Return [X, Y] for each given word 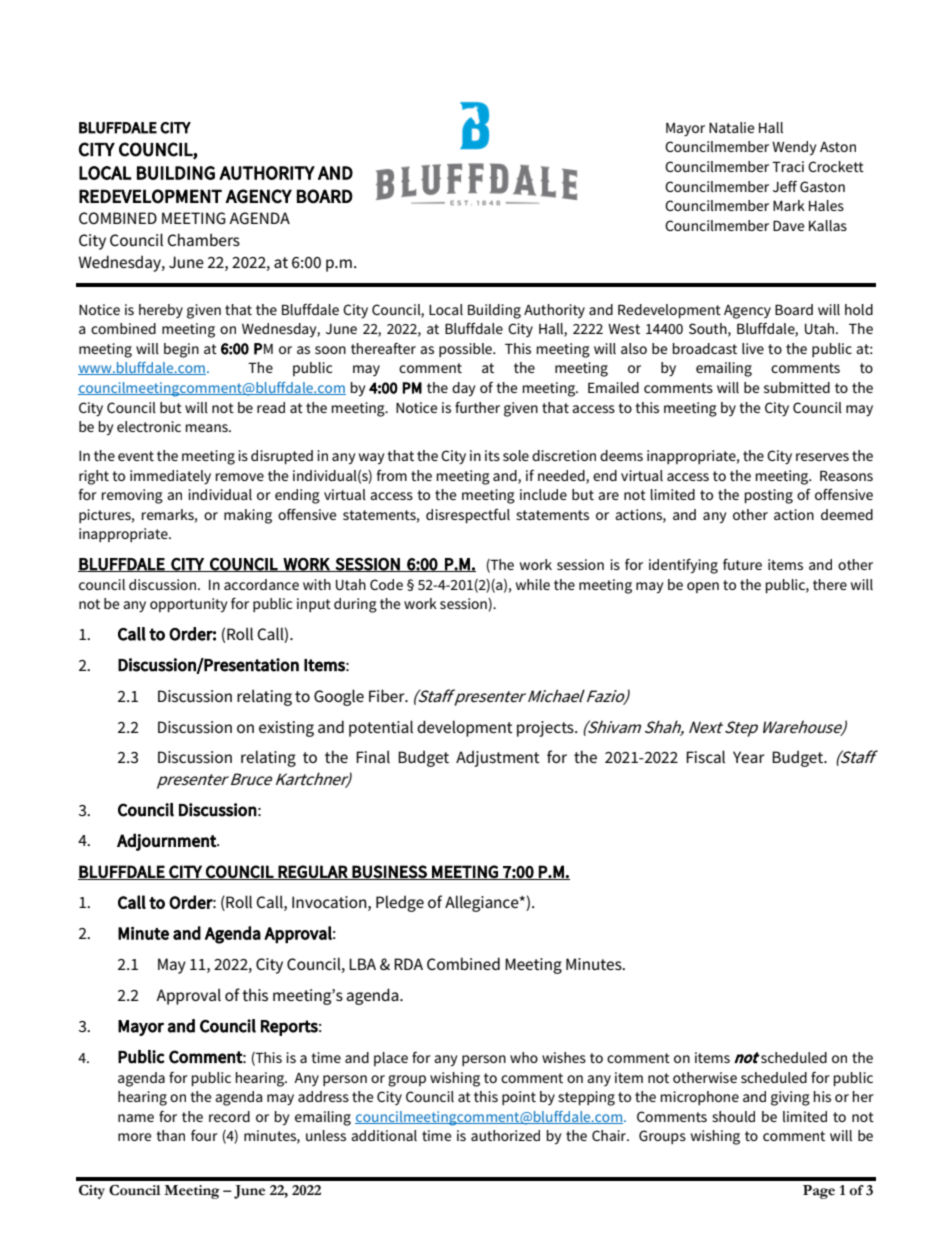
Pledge [400, 903]
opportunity [189, 605]
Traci [788, 166]
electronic [149, 426]
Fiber [388, 695]
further [477, 407]
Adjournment [167, 842]
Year [749, 757]
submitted [797, 387]
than [171, 1135]
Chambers [203, 239]
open [703, 587]
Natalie [732, 127]
